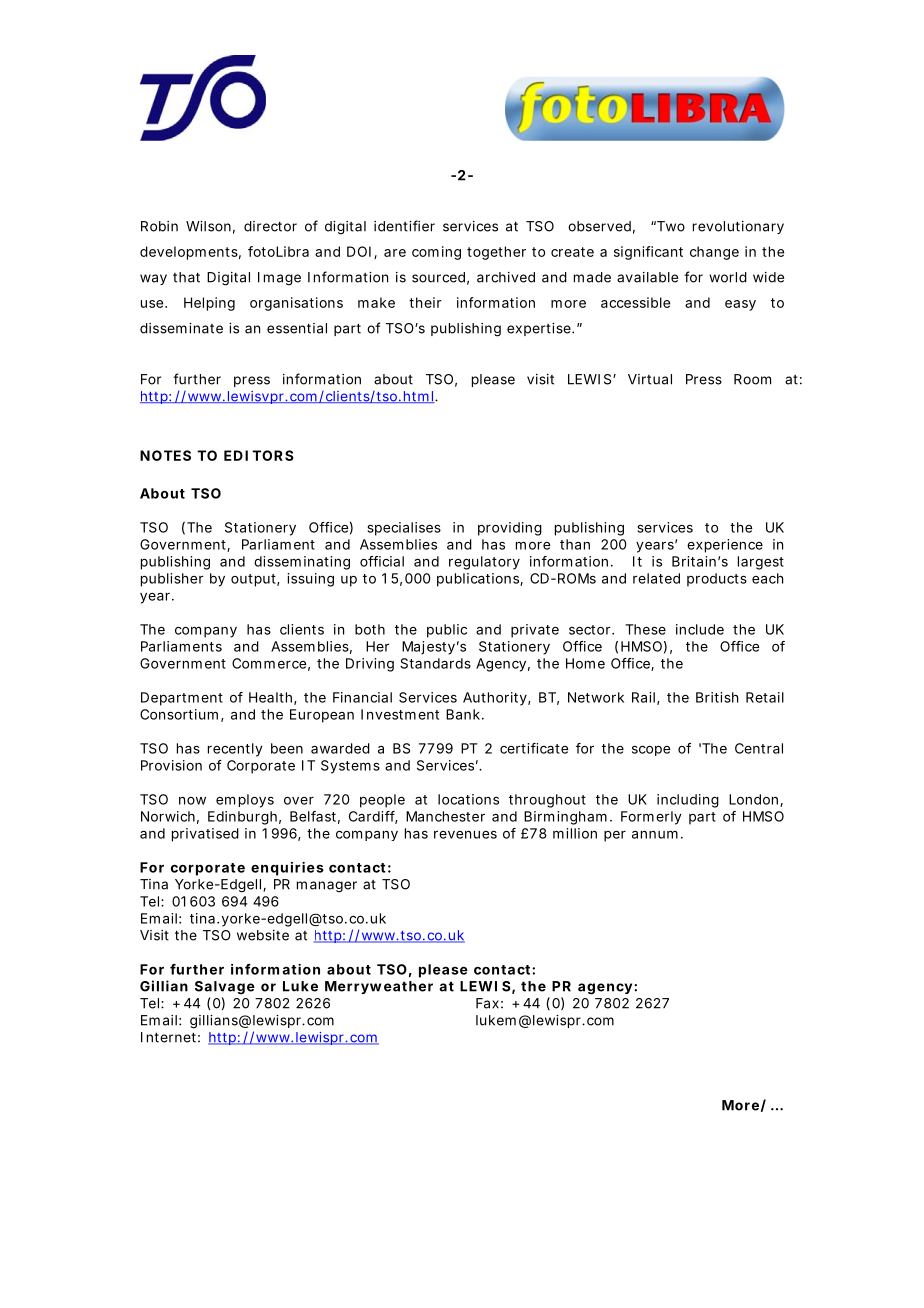 The width and height of the screenshot is (924, 1308). Describe the element at coordinates (235, 750) in the screenshot. I see `recently` at that location.
